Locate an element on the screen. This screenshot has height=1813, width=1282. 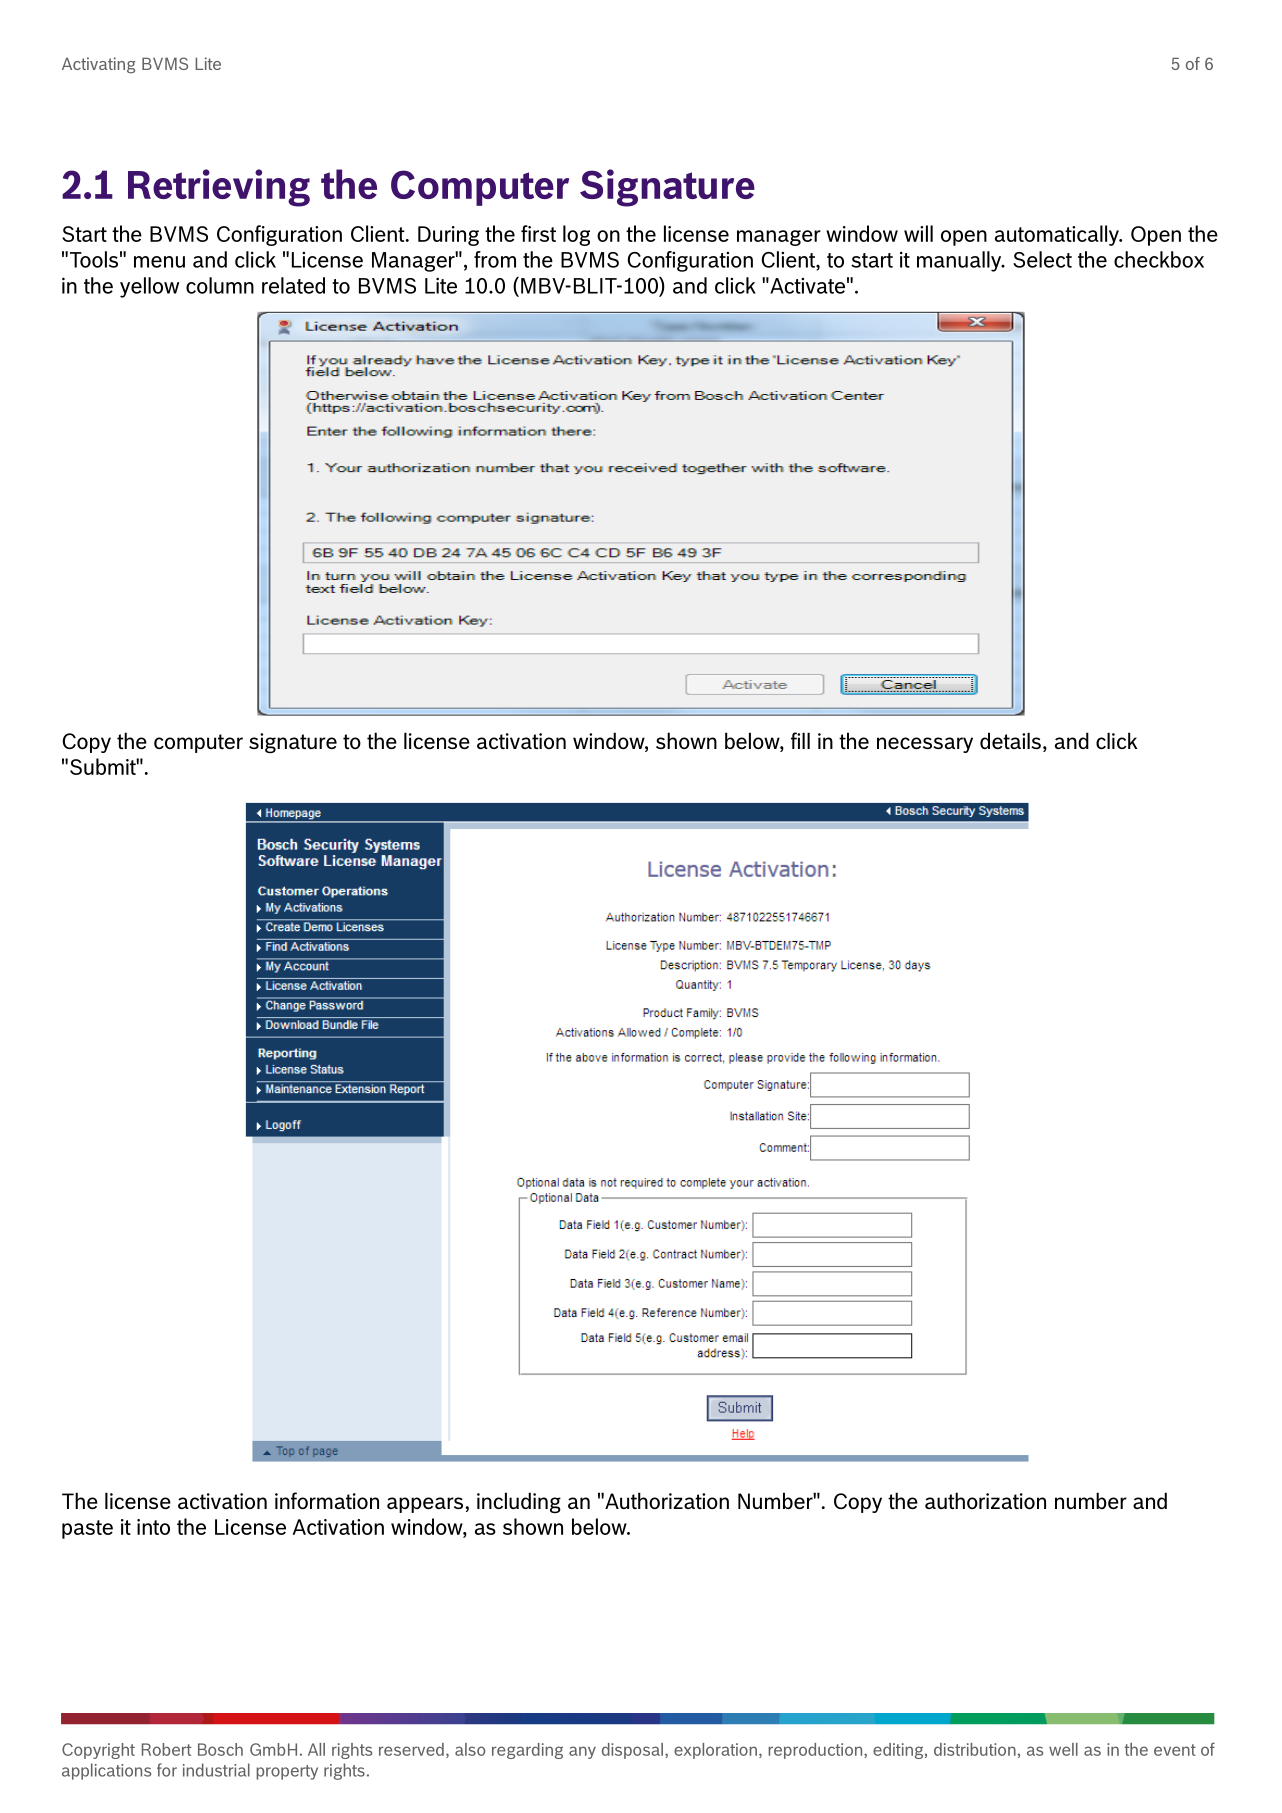
log is located at coordinates (576, 235).
